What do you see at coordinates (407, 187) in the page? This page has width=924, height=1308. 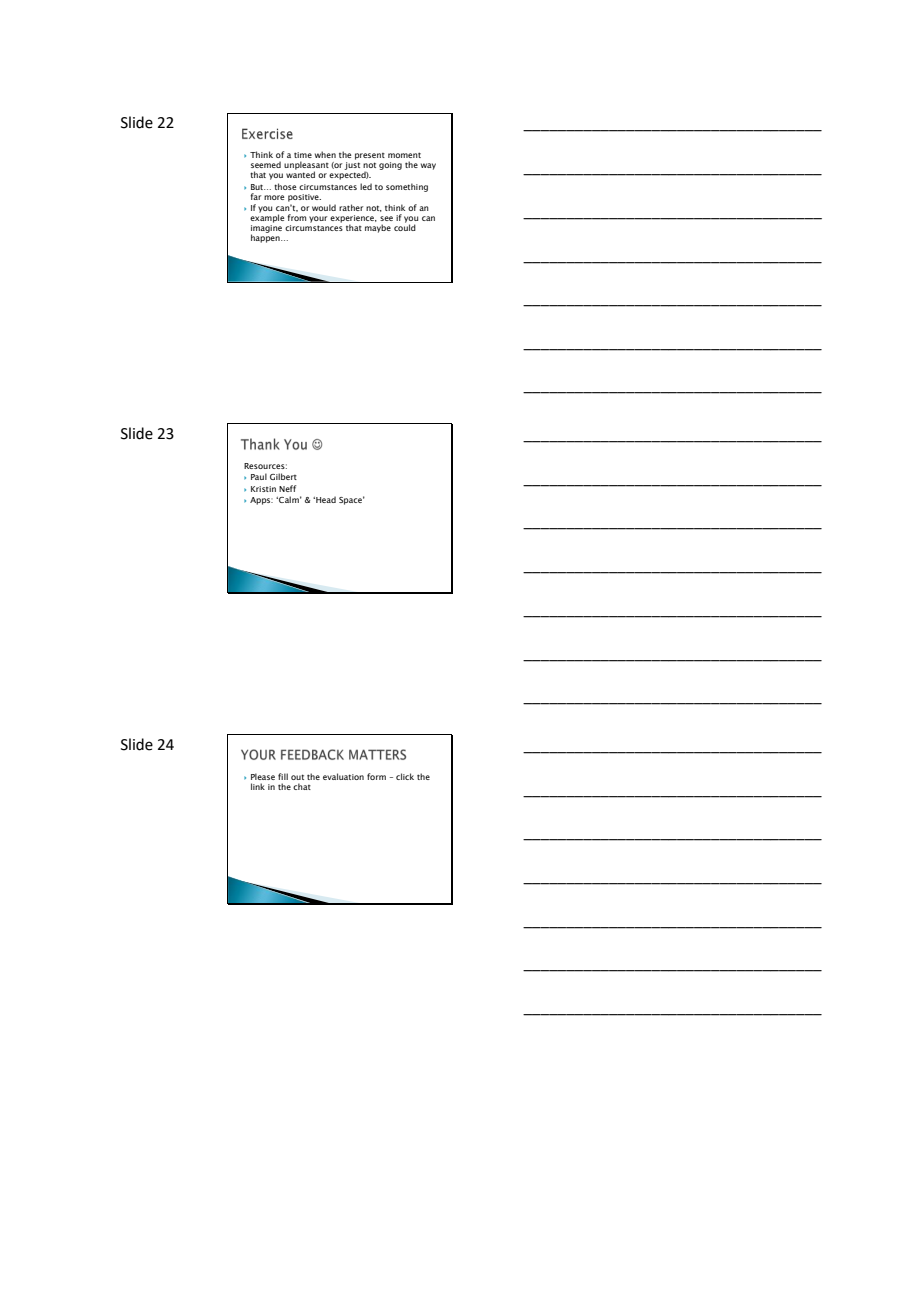 I see `something` at bounding box center [407, 187].
